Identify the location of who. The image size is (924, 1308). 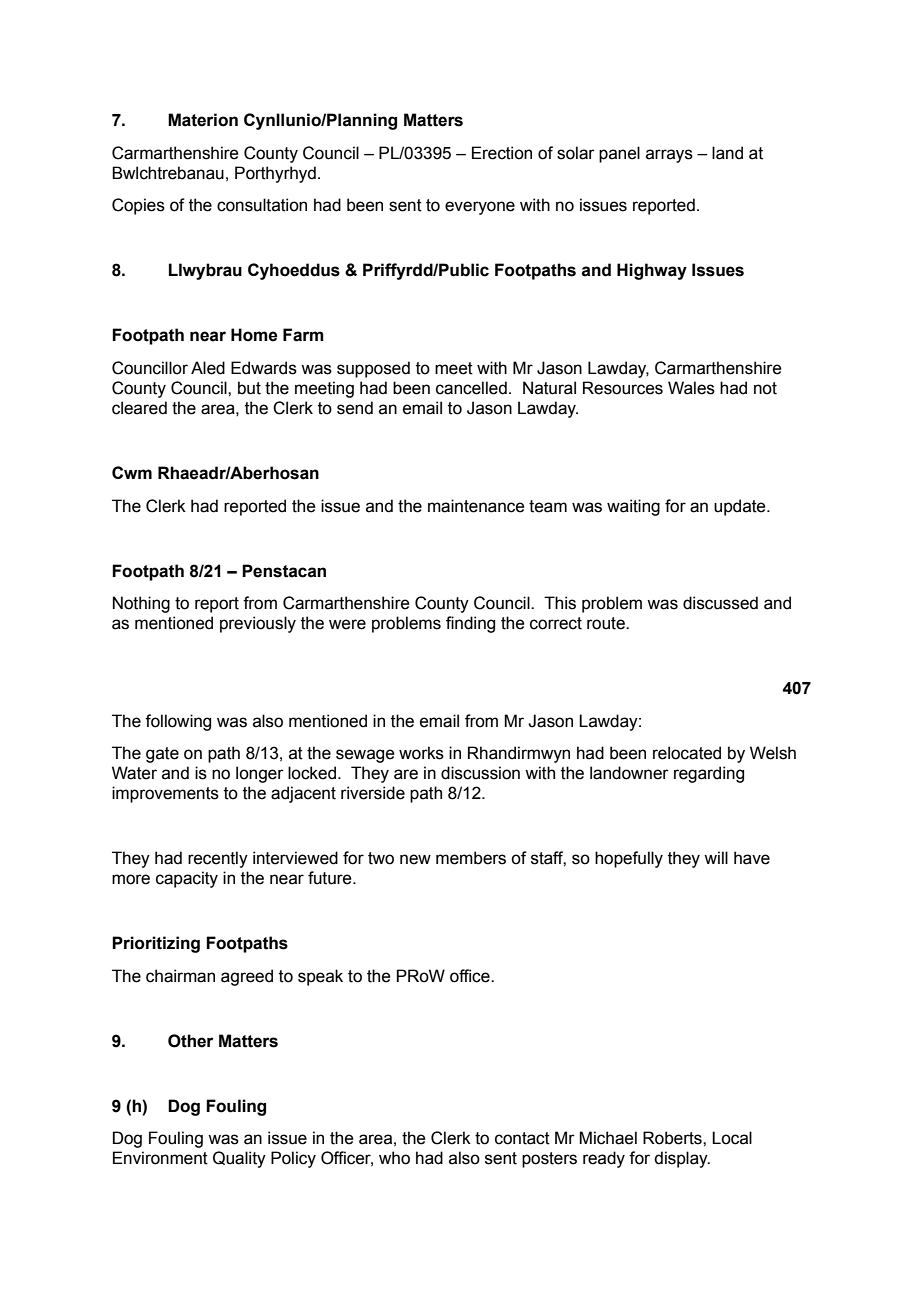
(394, 1158).
